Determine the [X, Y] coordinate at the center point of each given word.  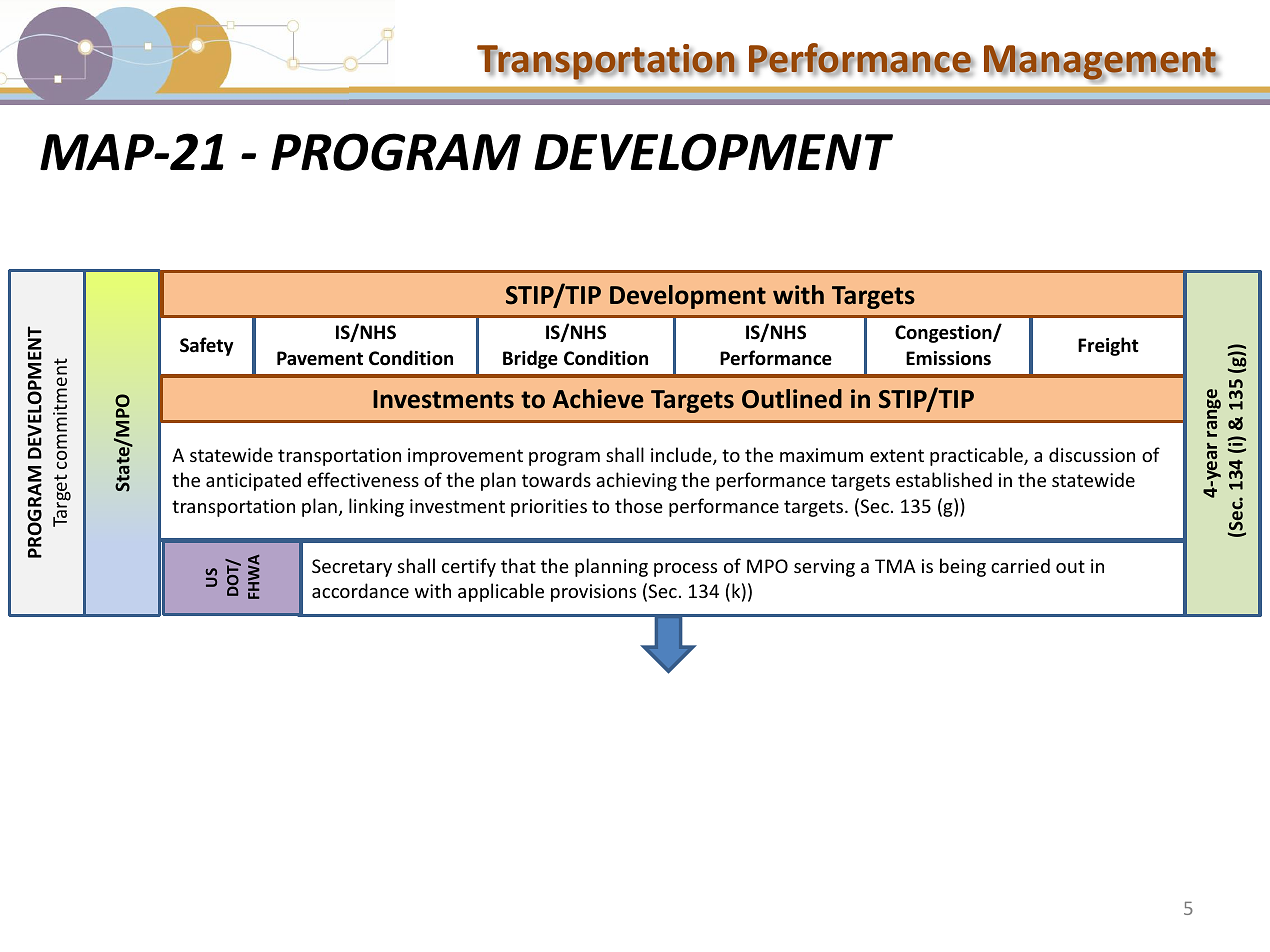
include [682, 456]
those [639, 505]
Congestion [944, 334]
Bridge [530, 359]
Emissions [948, 358]
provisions [593, 593]
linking [376, 507]
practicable [977, 456]
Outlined [792, 399]
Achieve [598, 399]
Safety [207, 346]
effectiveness [363, 479]
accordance [360, 590]
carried [1020, 565]
